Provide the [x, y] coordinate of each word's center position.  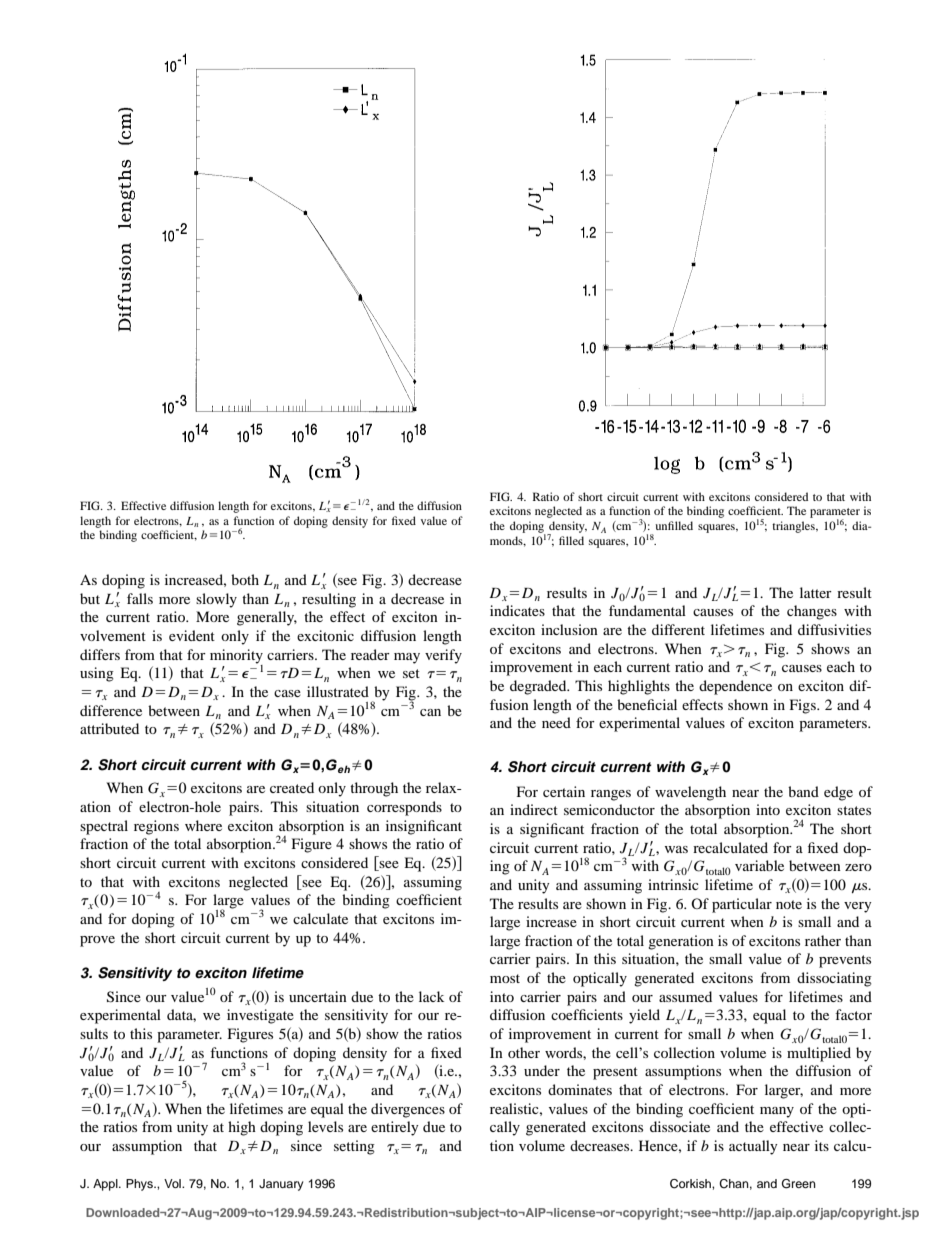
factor [853, 1014]
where [203, 825]
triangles [794, 527]
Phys [140, 1185]
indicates [517, 610]
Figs [804, 706]
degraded [539, 687]
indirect [534, 809]
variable [759, 865]
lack [431, 996]
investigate [260, 1016]
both [245, 579]
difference [111, 710]
